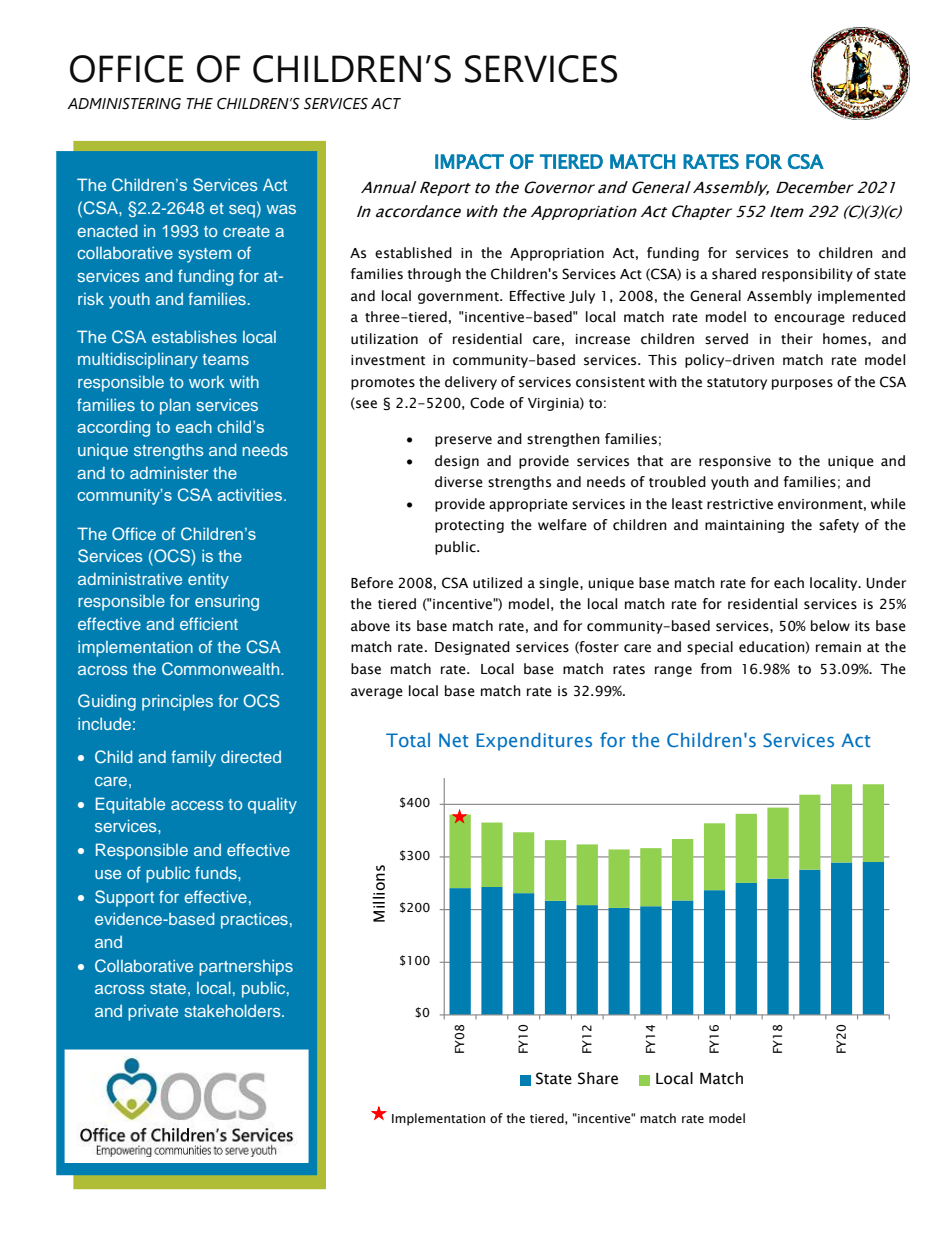 The width and height of the document is (952, 1233). I want to click on IMPACT, so click(469, 161).
